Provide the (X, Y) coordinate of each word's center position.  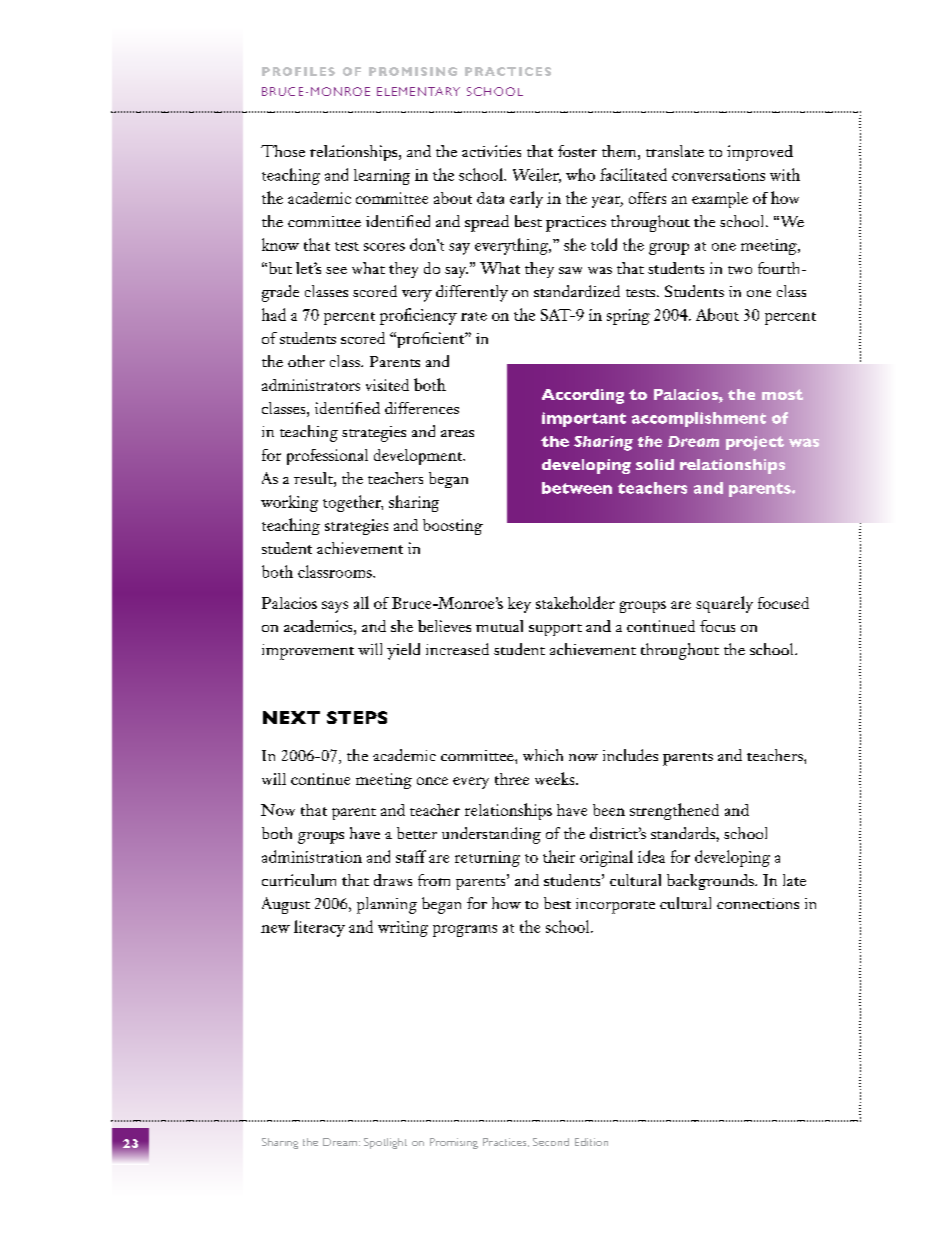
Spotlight (385, 1143)
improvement (308, 652)
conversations (718, 175)
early (526, 199)
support (555, 630)
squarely (724, 604)
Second (551, 1142)
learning (382, 177)
